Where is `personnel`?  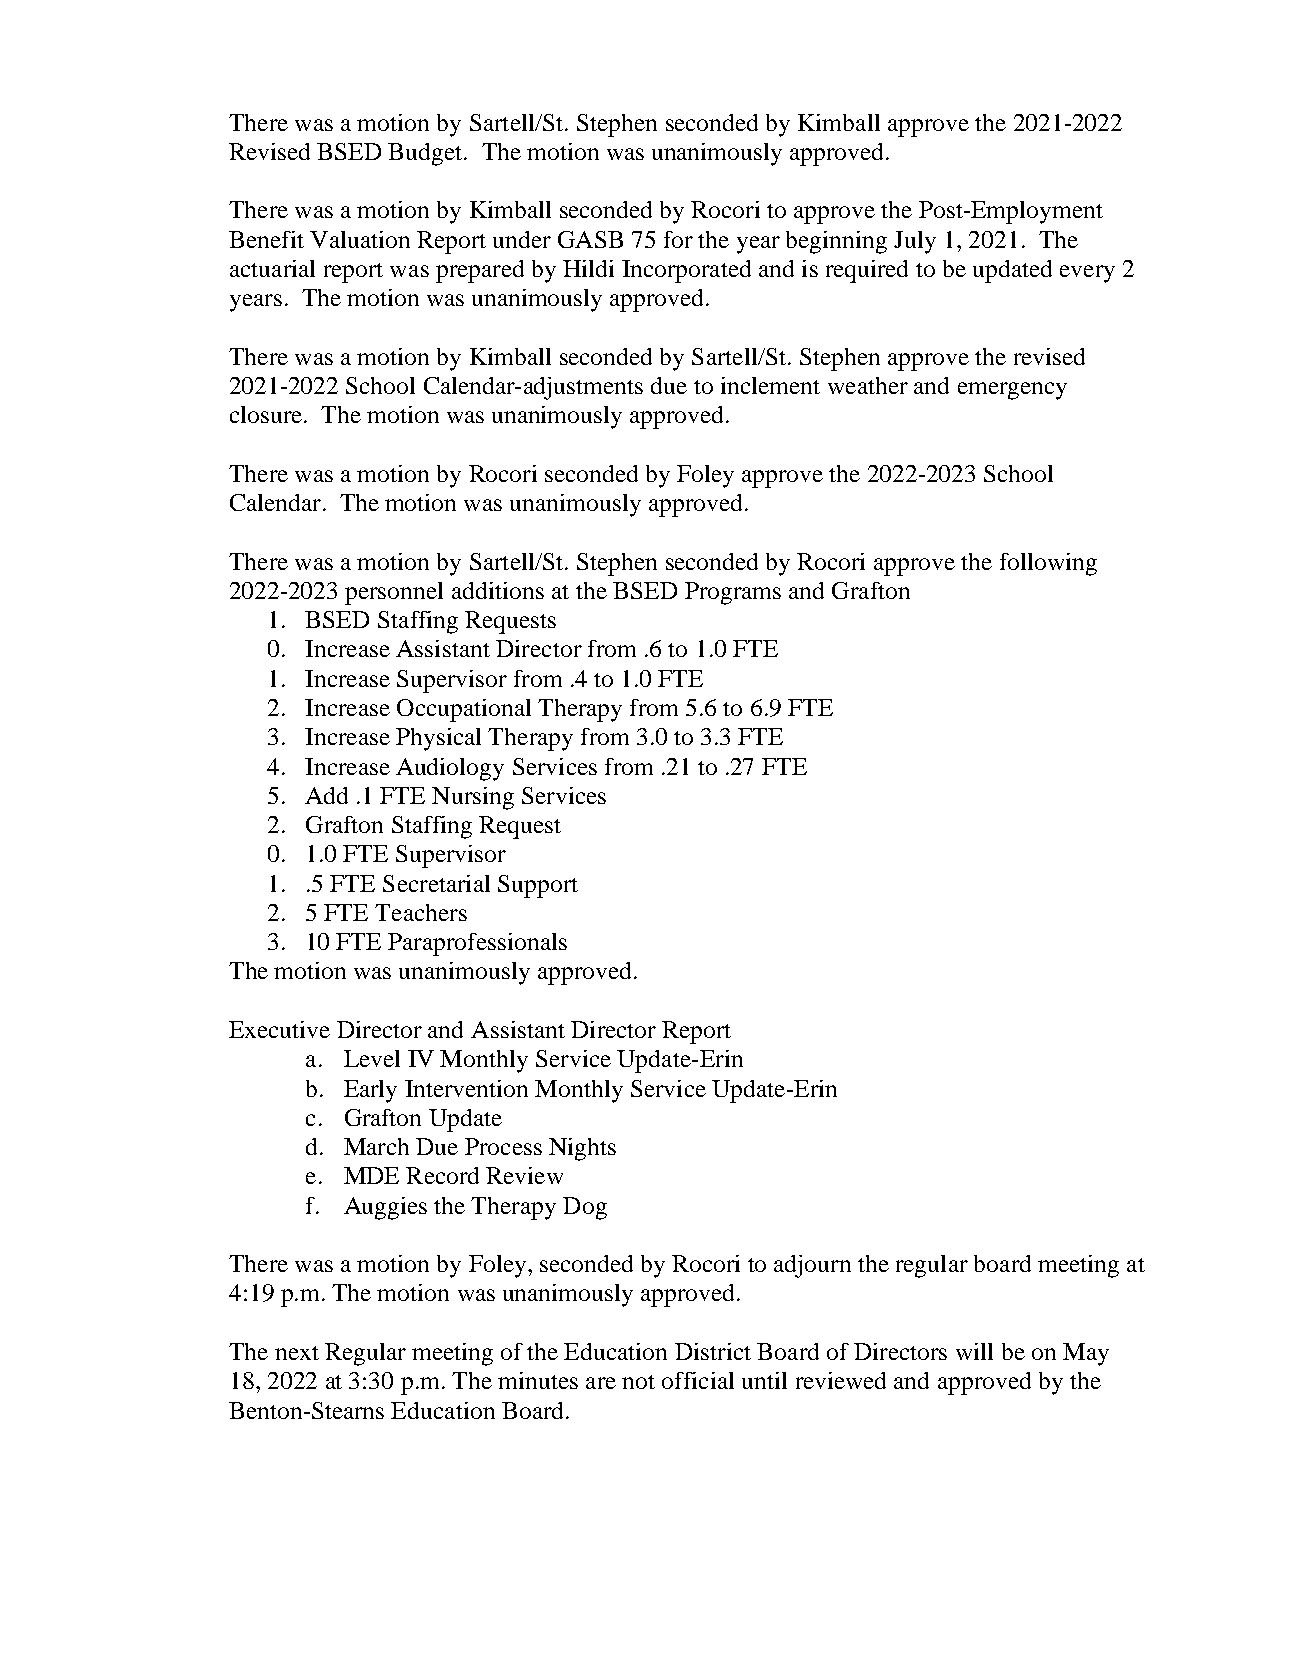
personnel is located at coordinates (394, 593).
